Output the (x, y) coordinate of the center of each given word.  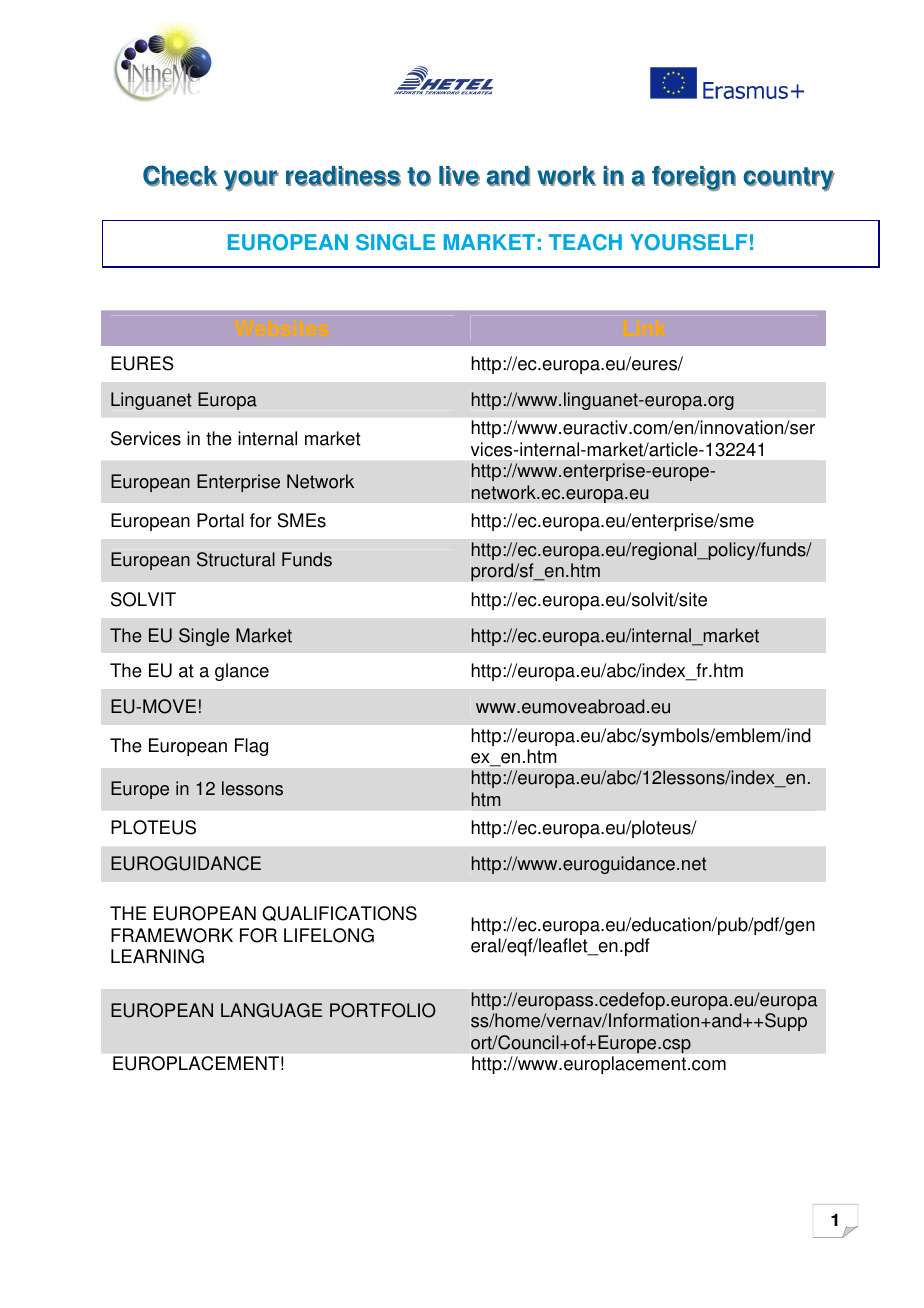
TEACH (585, 242)
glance (242, 672)
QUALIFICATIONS (339, 913)
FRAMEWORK (172, 935)
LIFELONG (329, 935)
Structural (236, 559)
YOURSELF (688, 242)
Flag (251, 747)
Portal (220, 520)
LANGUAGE (271, 1010)
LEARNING (157, 956)
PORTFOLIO (383, 1010)
